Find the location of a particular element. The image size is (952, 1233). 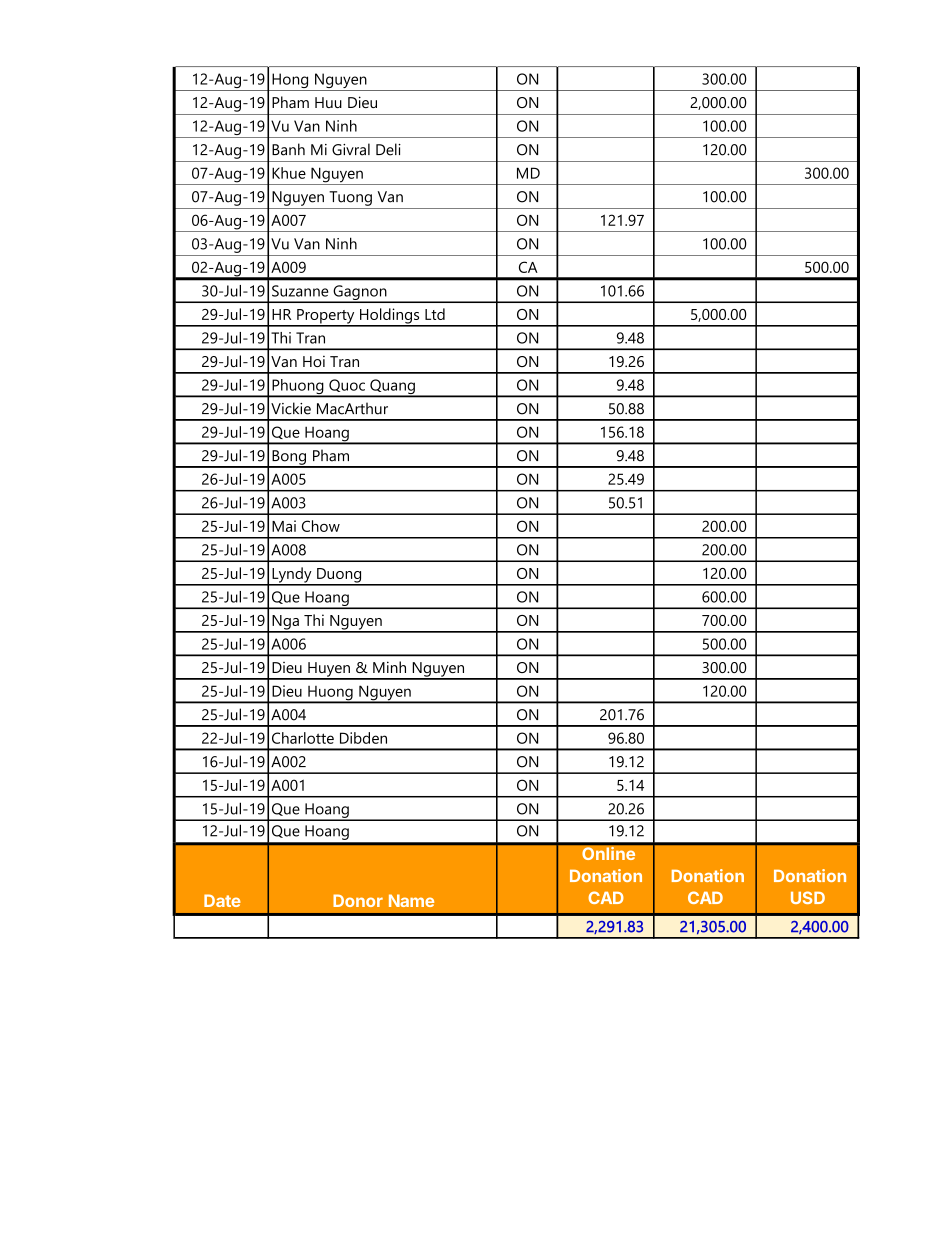

Duong is located at coordinates (339, 576).
